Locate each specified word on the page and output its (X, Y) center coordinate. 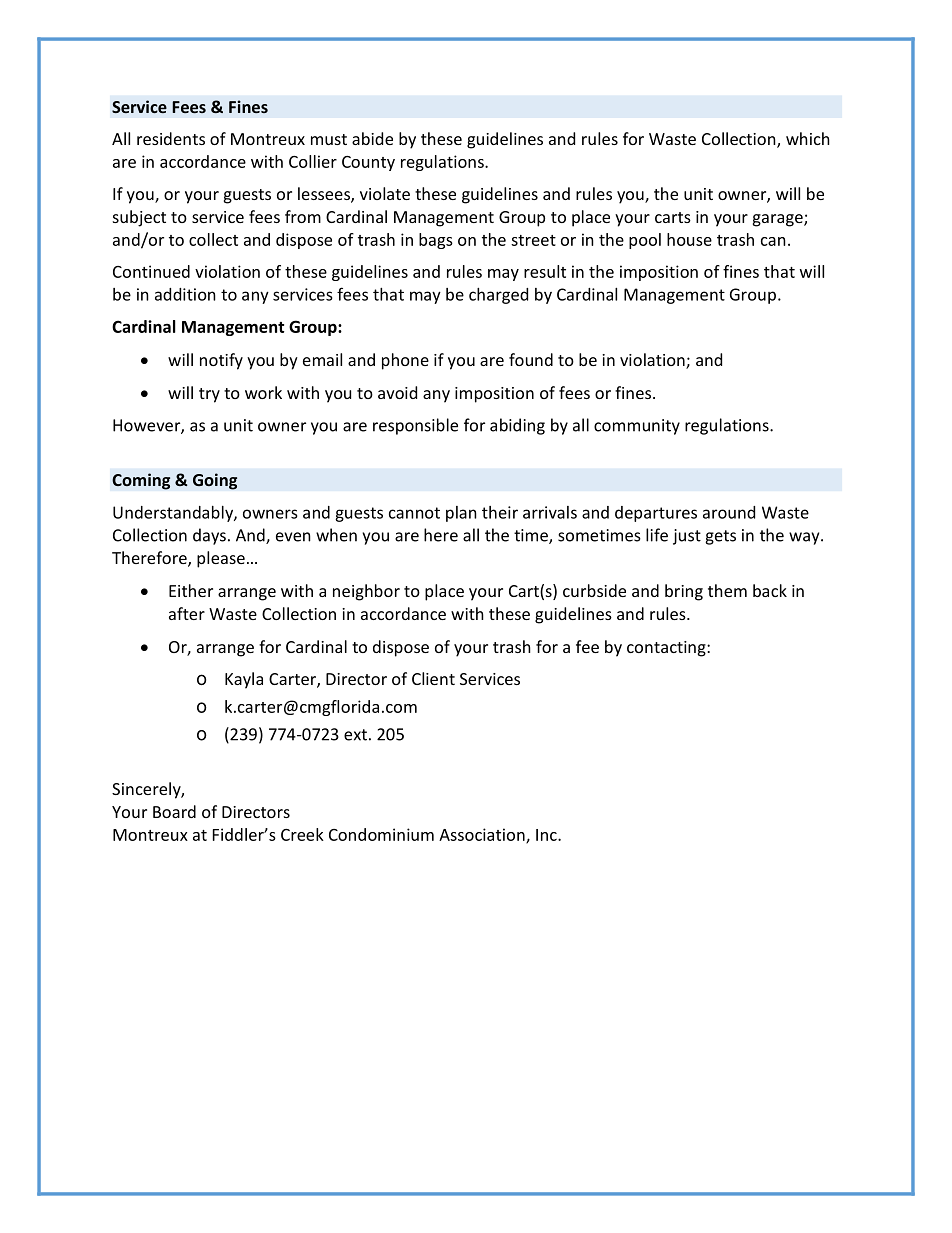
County (368, 163)
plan (461, 514)
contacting (667, 649)
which (808, 138)
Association (483, 835)
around (729, 512)
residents (171, 138)
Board (174, 811)
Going (215, 481)
